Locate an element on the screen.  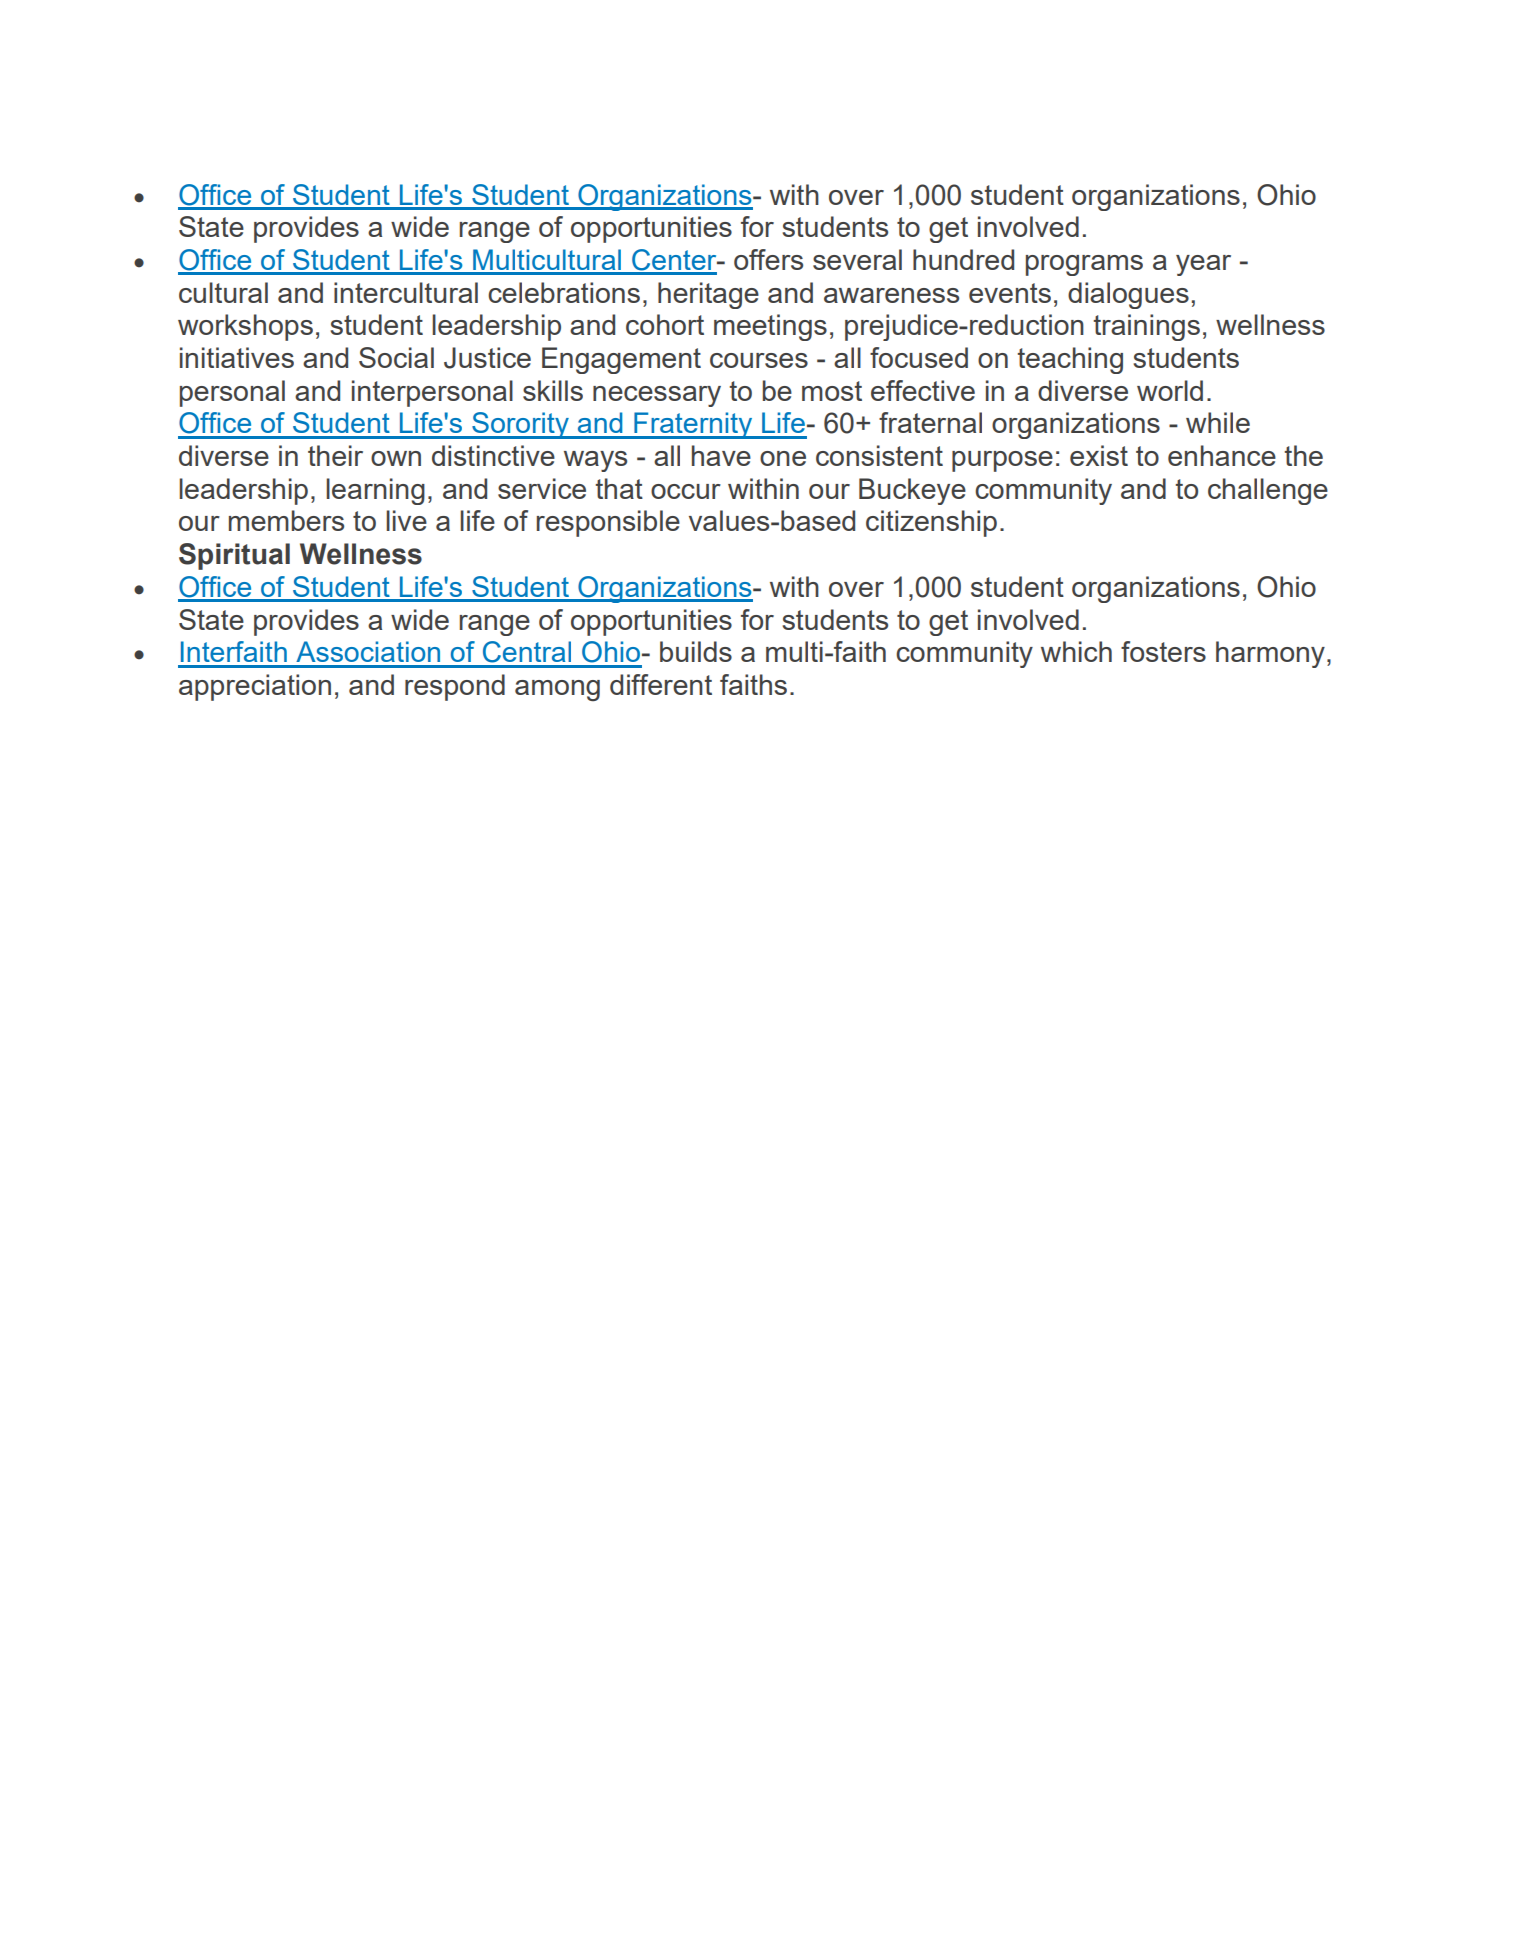
exist is located at coordinates (1099, 455).
